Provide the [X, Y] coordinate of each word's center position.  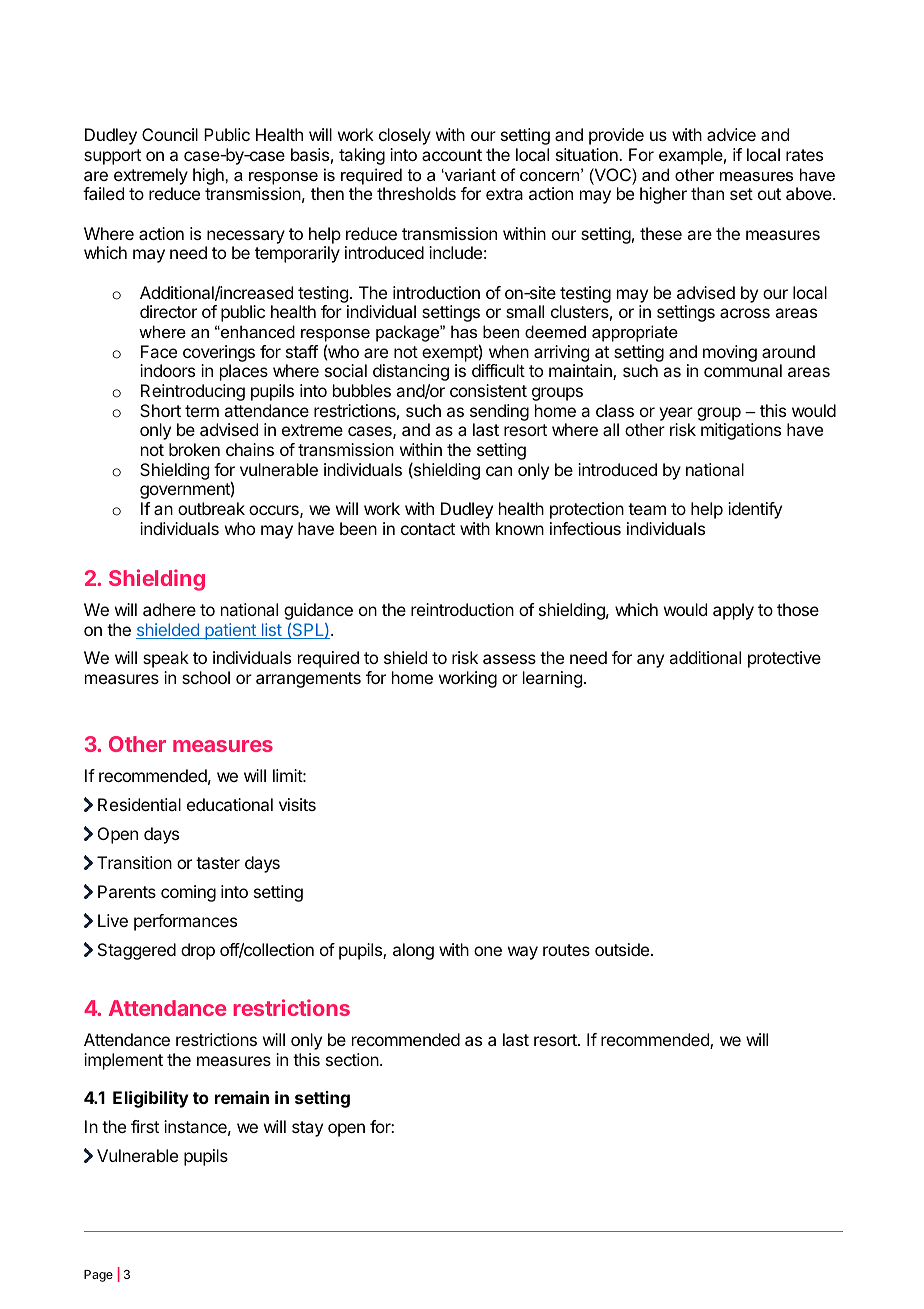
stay [307, 1129]
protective [784, 659]
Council [170, 134]
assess [509, 659]
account [452, 155]
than [707, 193]
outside [622, 949]
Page [98, 1276]
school [206, 677]
